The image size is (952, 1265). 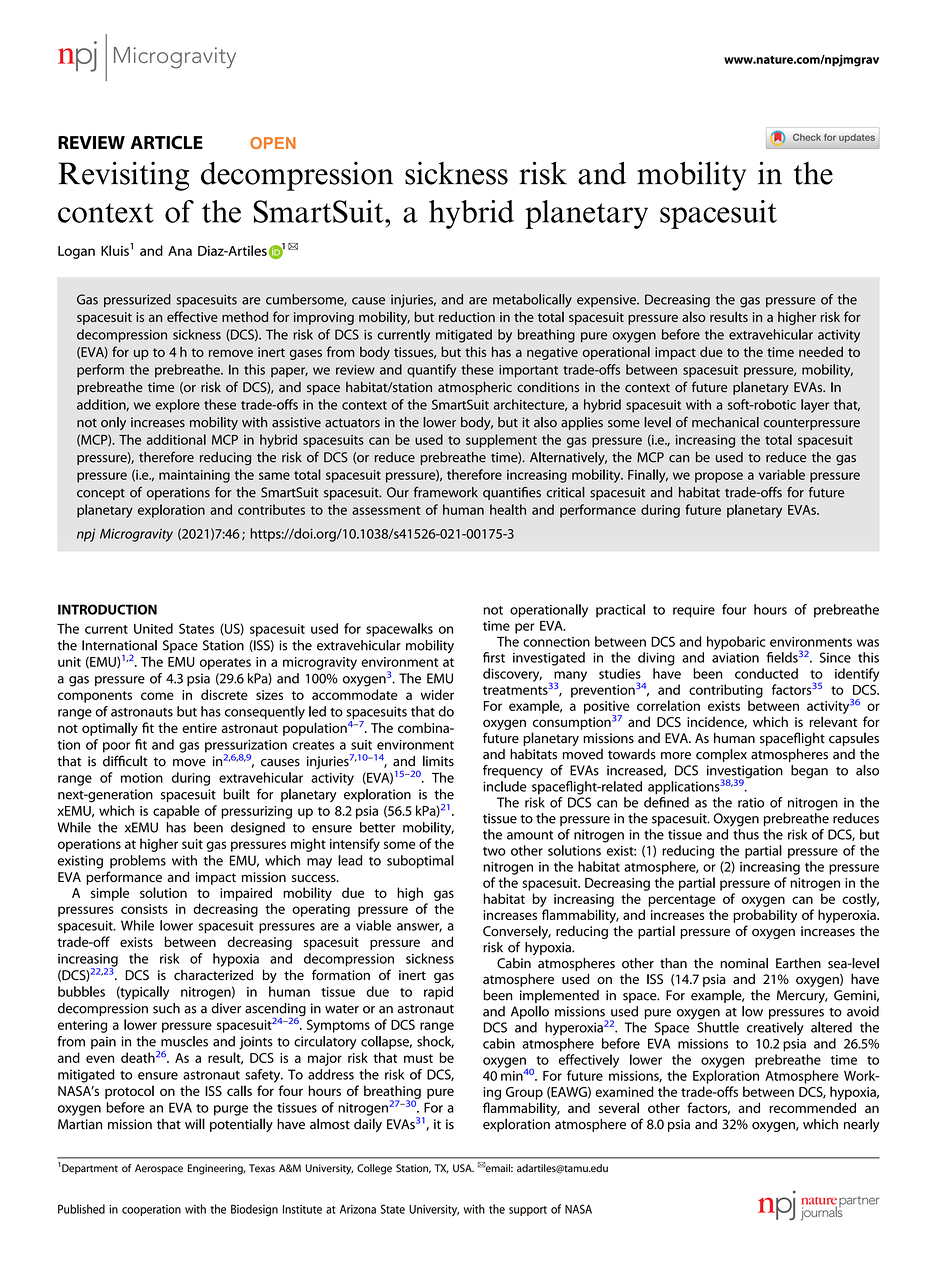 What do you see at coordinates (194, 476) in the screenshot?
I see `maintaining` at bounding box center [194, 476].
